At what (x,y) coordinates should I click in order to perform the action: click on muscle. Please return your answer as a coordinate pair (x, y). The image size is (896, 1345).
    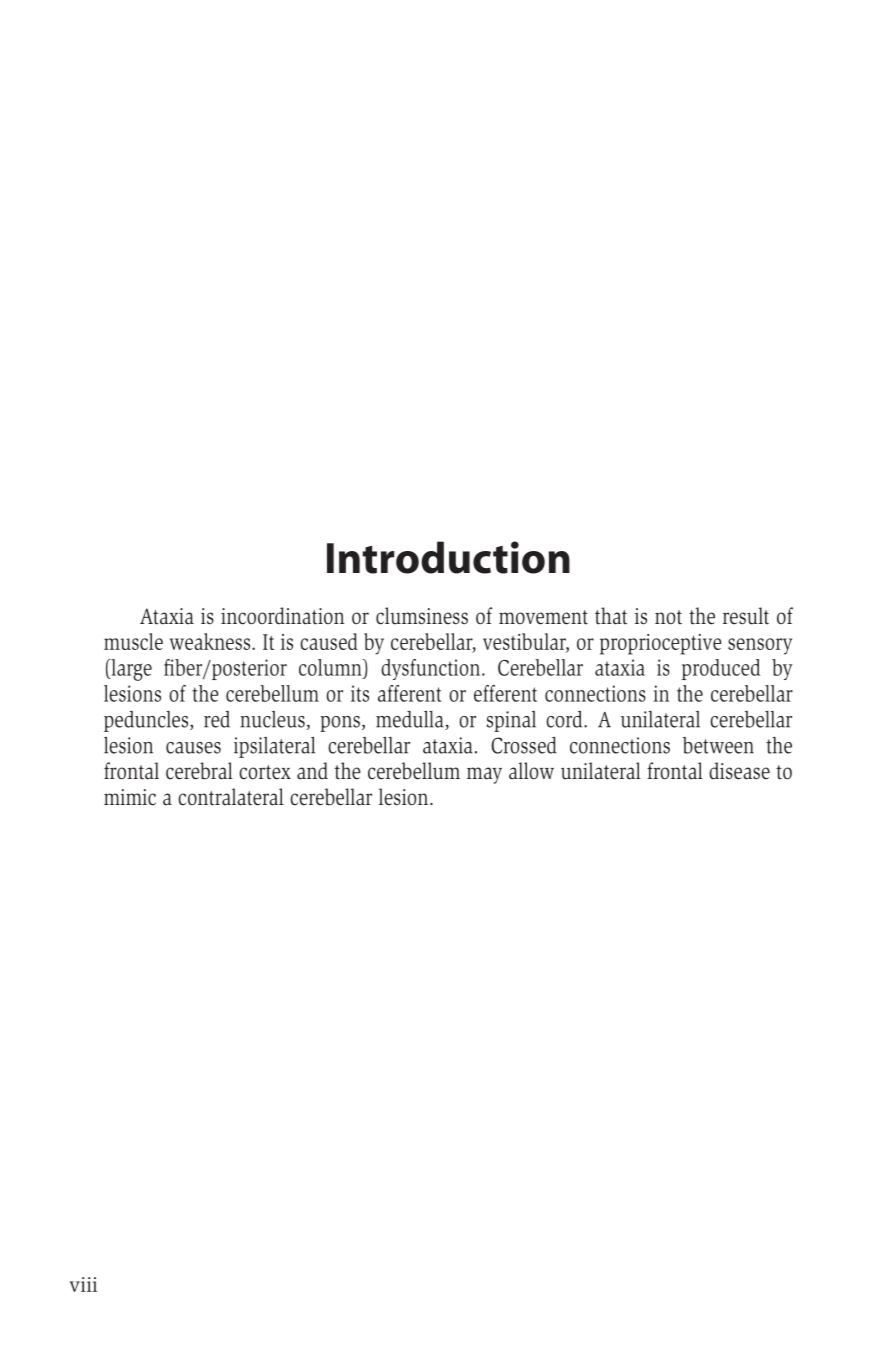
    Looking at the image, I should click on (133, 641).
